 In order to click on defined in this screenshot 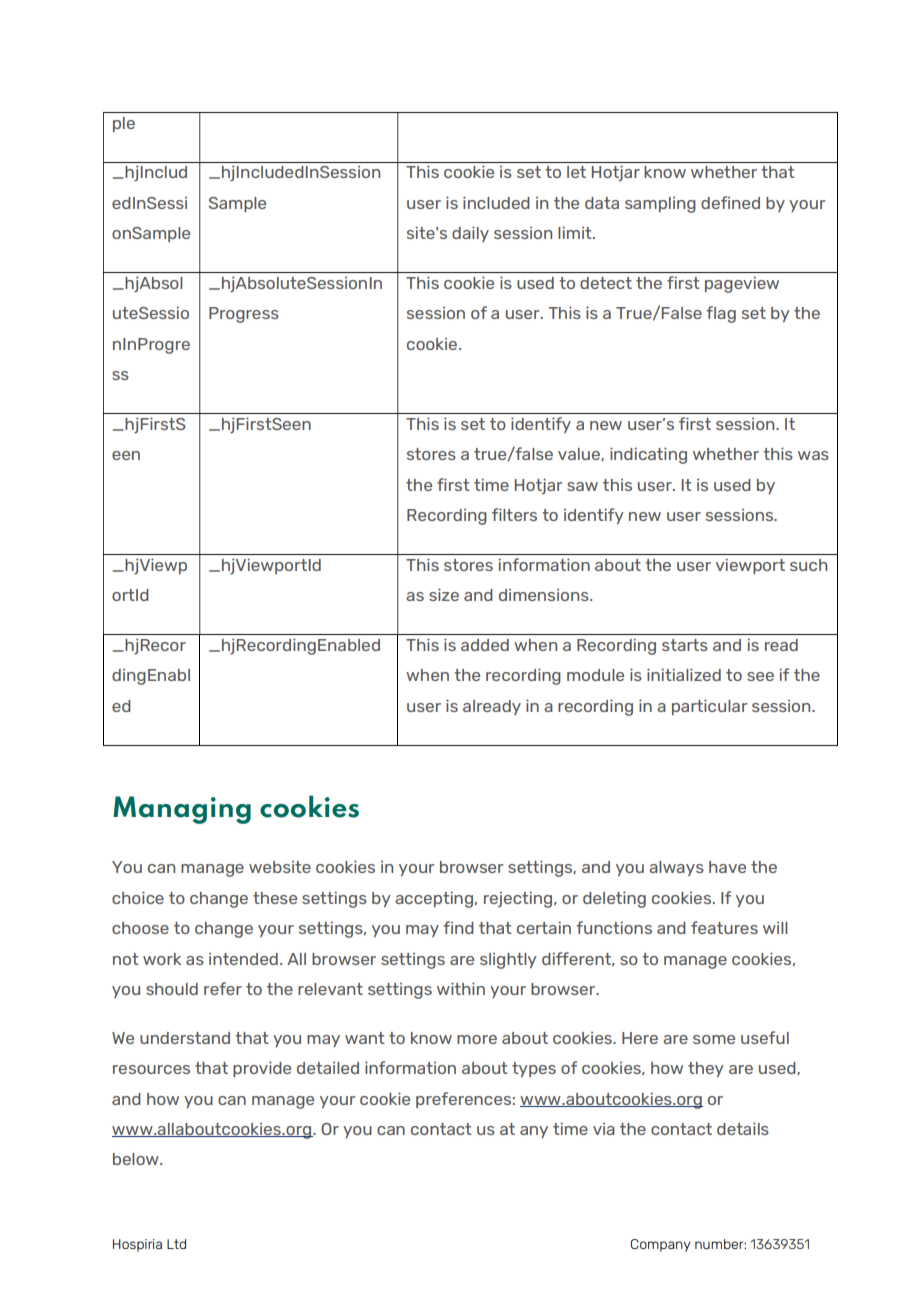, I will do `click(730, 202)`.
